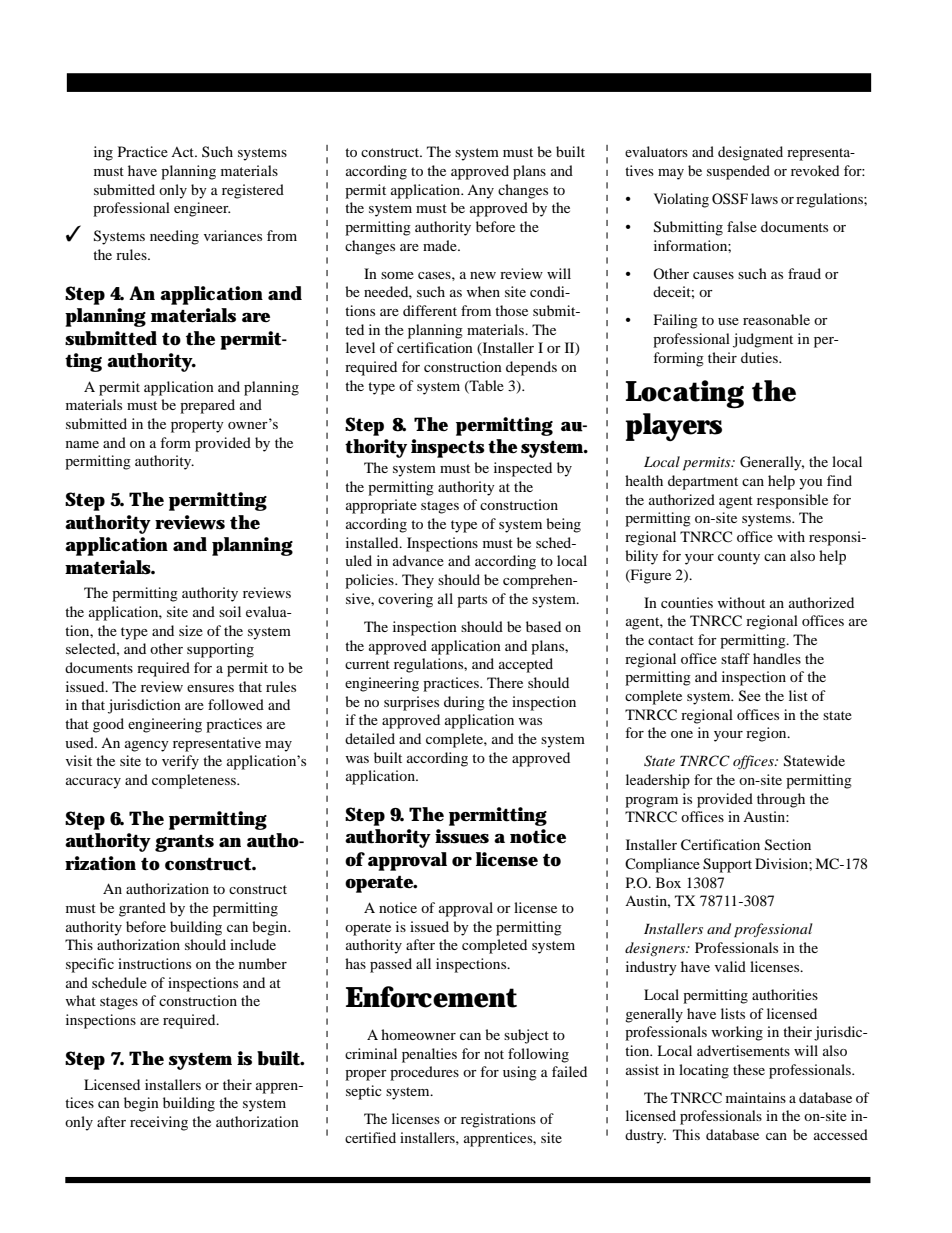 Image resolution: width=952 pixels, height=1233 pixels. I want to click on soil, so click(230, 611).
